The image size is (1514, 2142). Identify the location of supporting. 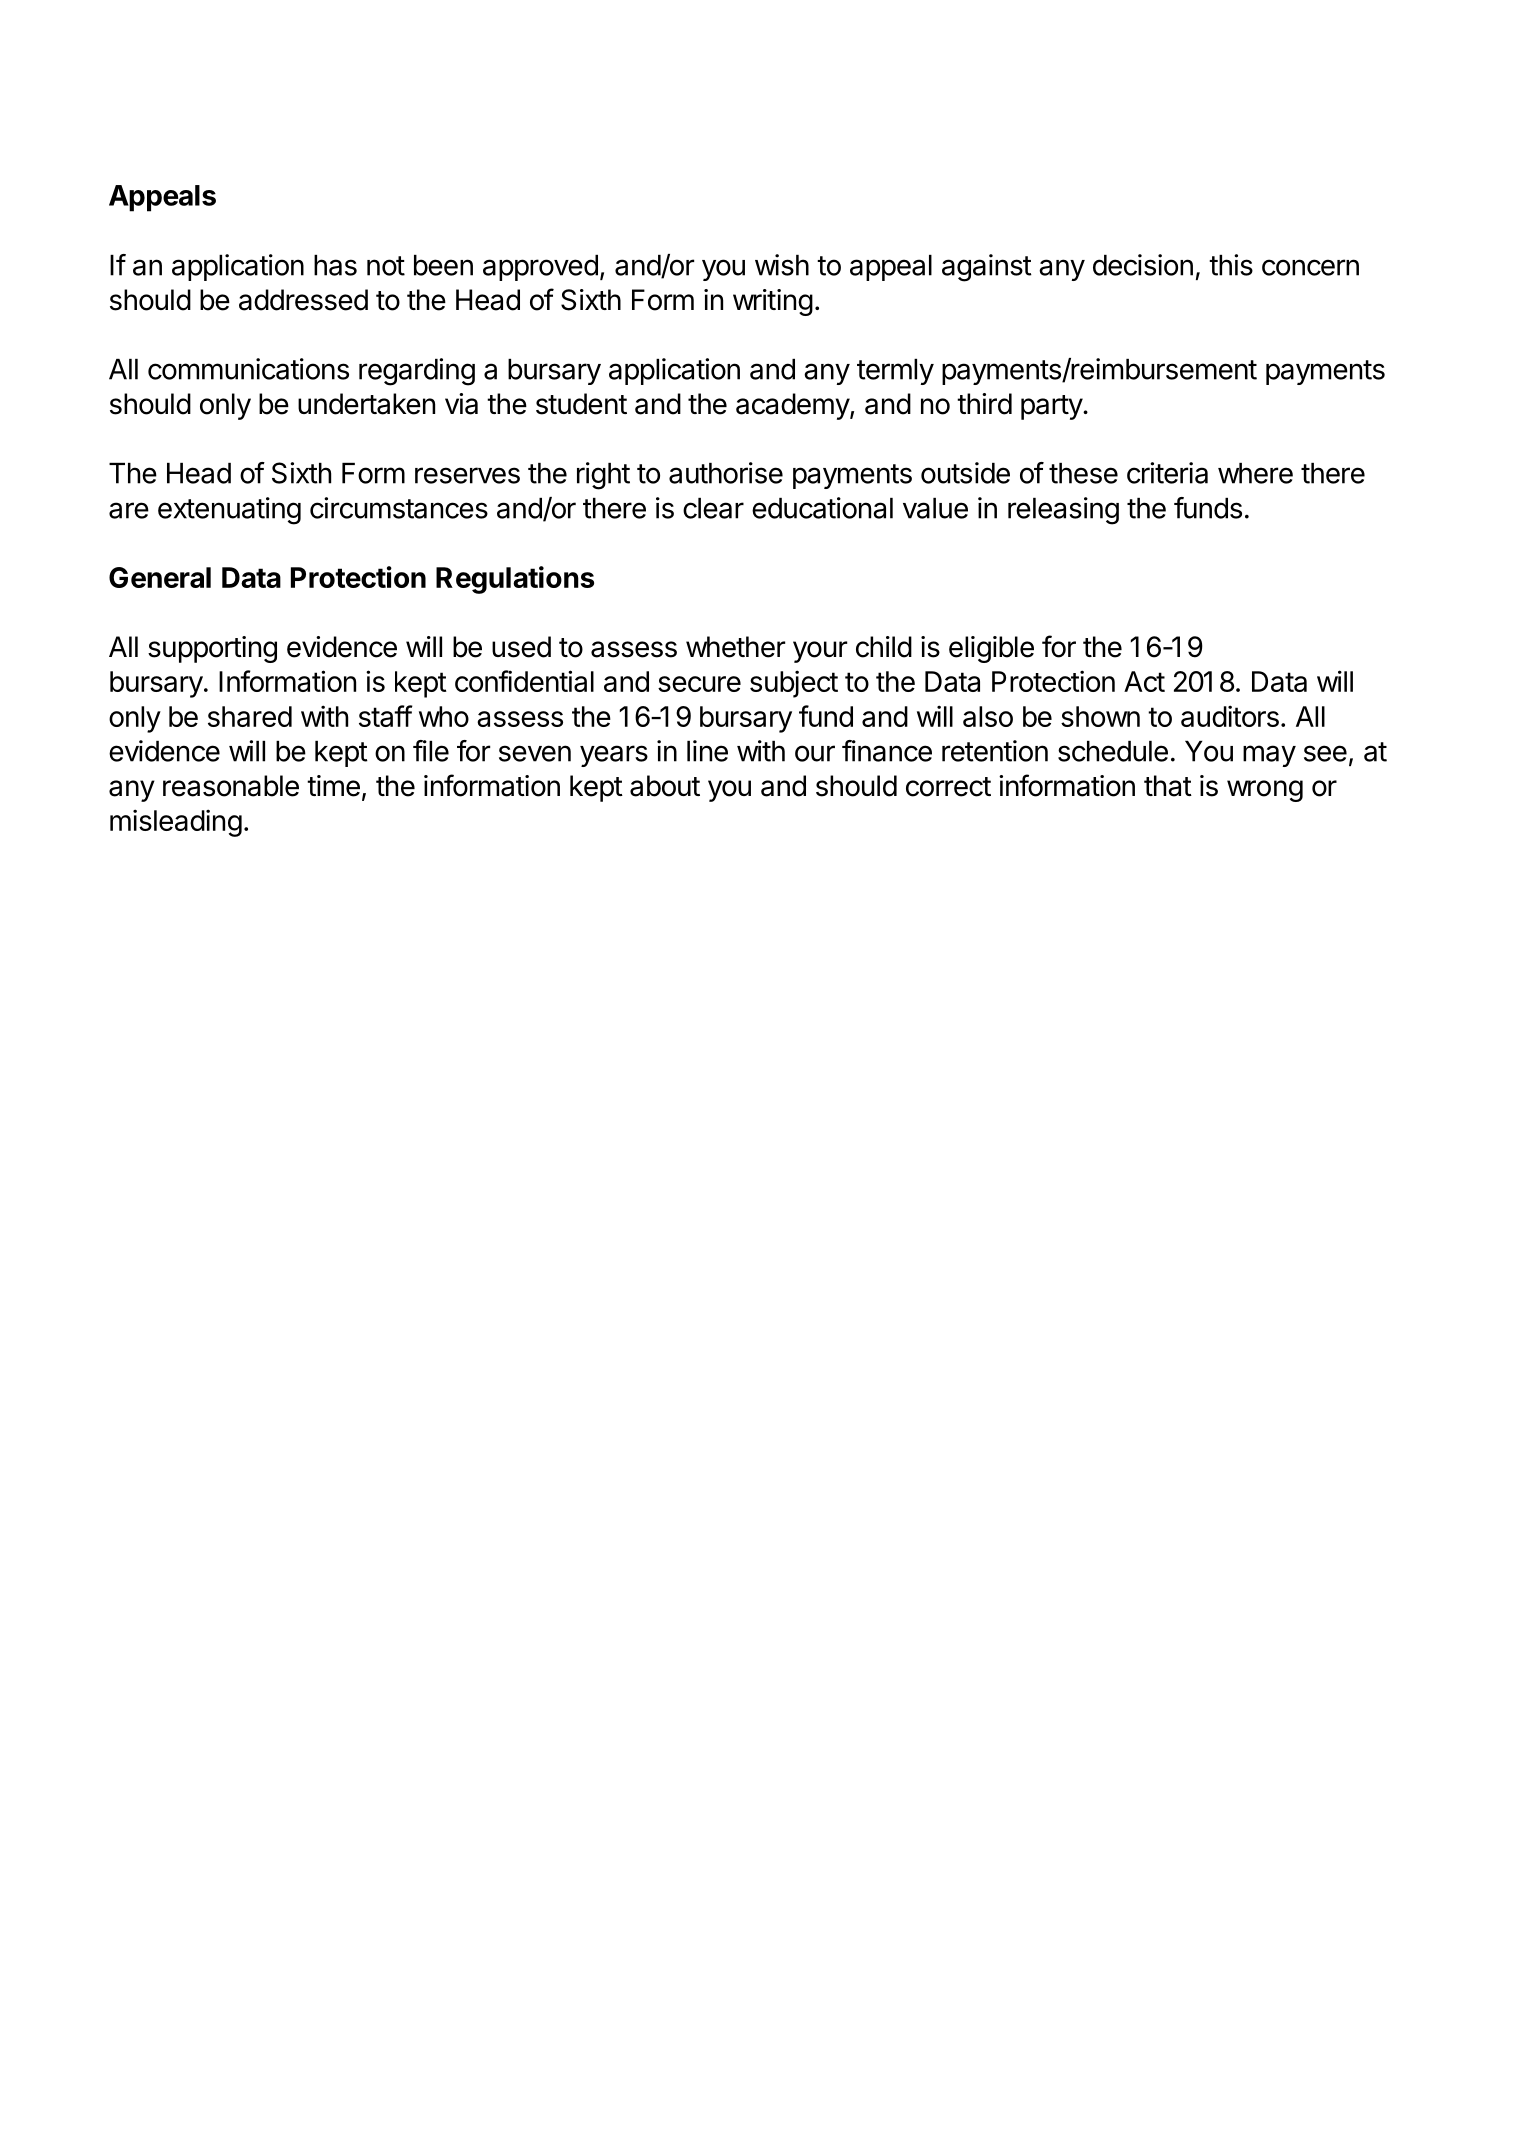
(212, 649).
